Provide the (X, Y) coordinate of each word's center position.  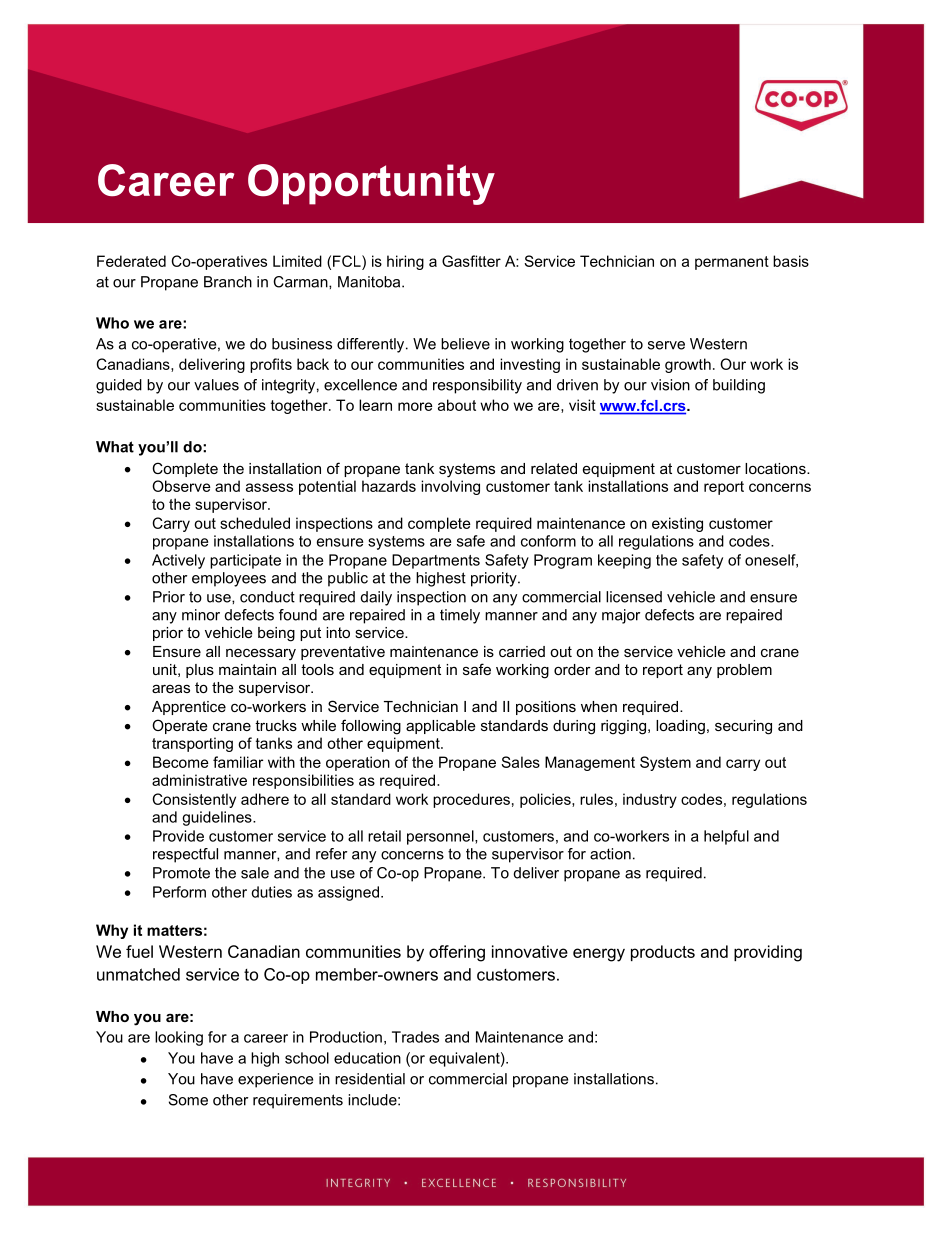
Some (188, 1100)
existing (677, 524)
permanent (732, 263)
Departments (436, 561)
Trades (415, 1037)
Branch (228, 282)
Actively (178, 561)
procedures (471, 800)
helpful (726, 837)
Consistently (194, 800)
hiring (405, 262)
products (663, 953)
